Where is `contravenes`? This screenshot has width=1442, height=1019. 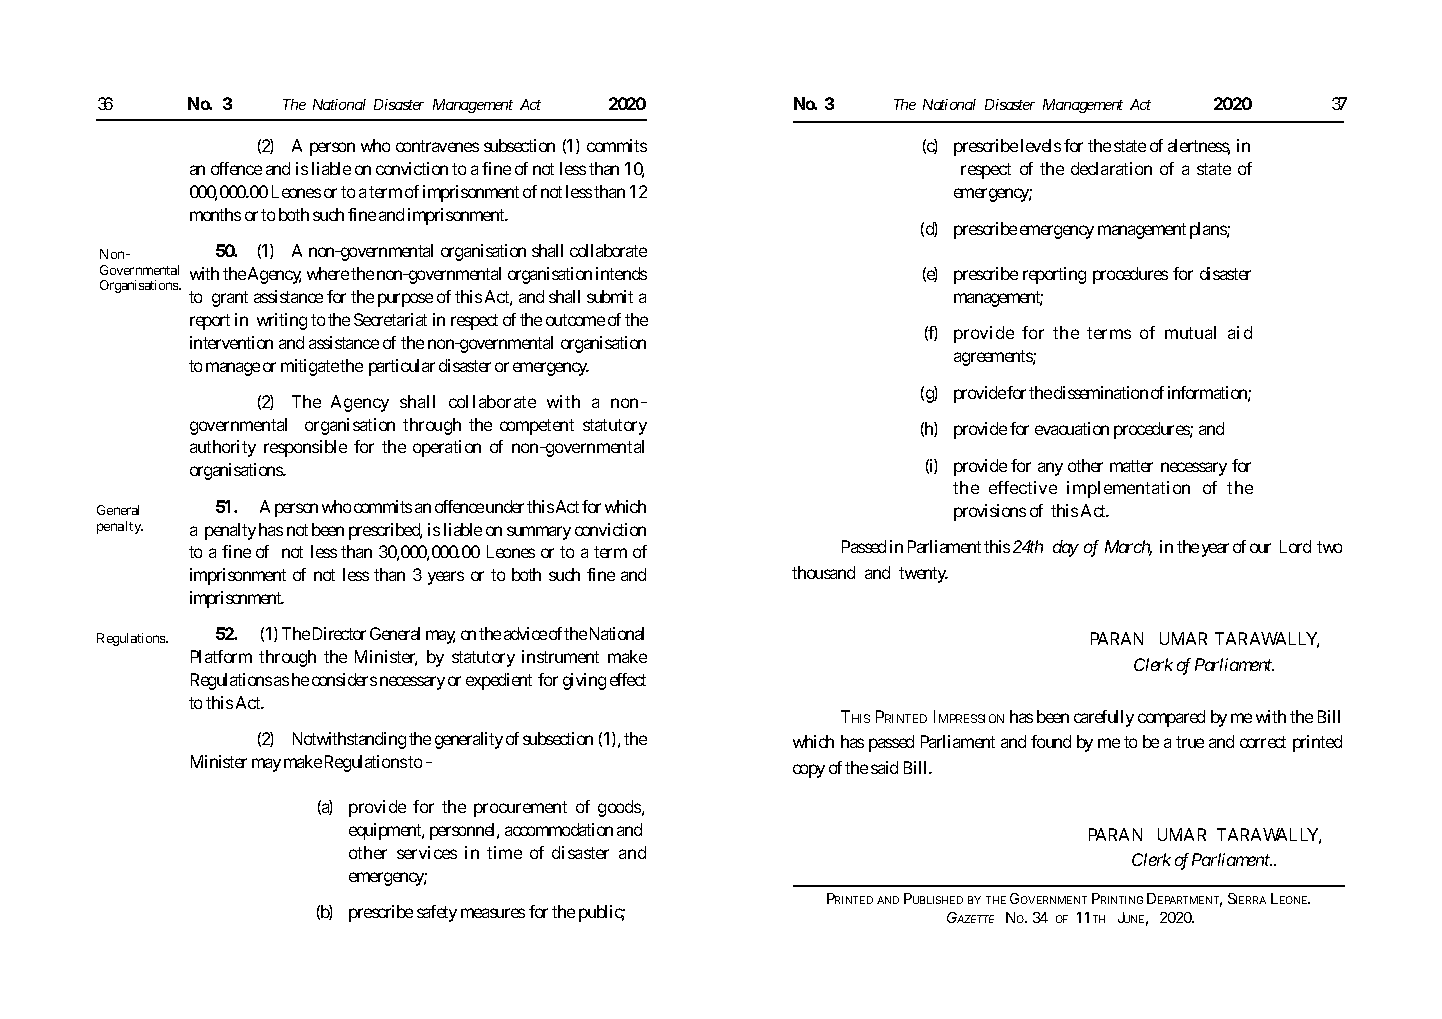
contravenes is located at coordinates (437, 146).
